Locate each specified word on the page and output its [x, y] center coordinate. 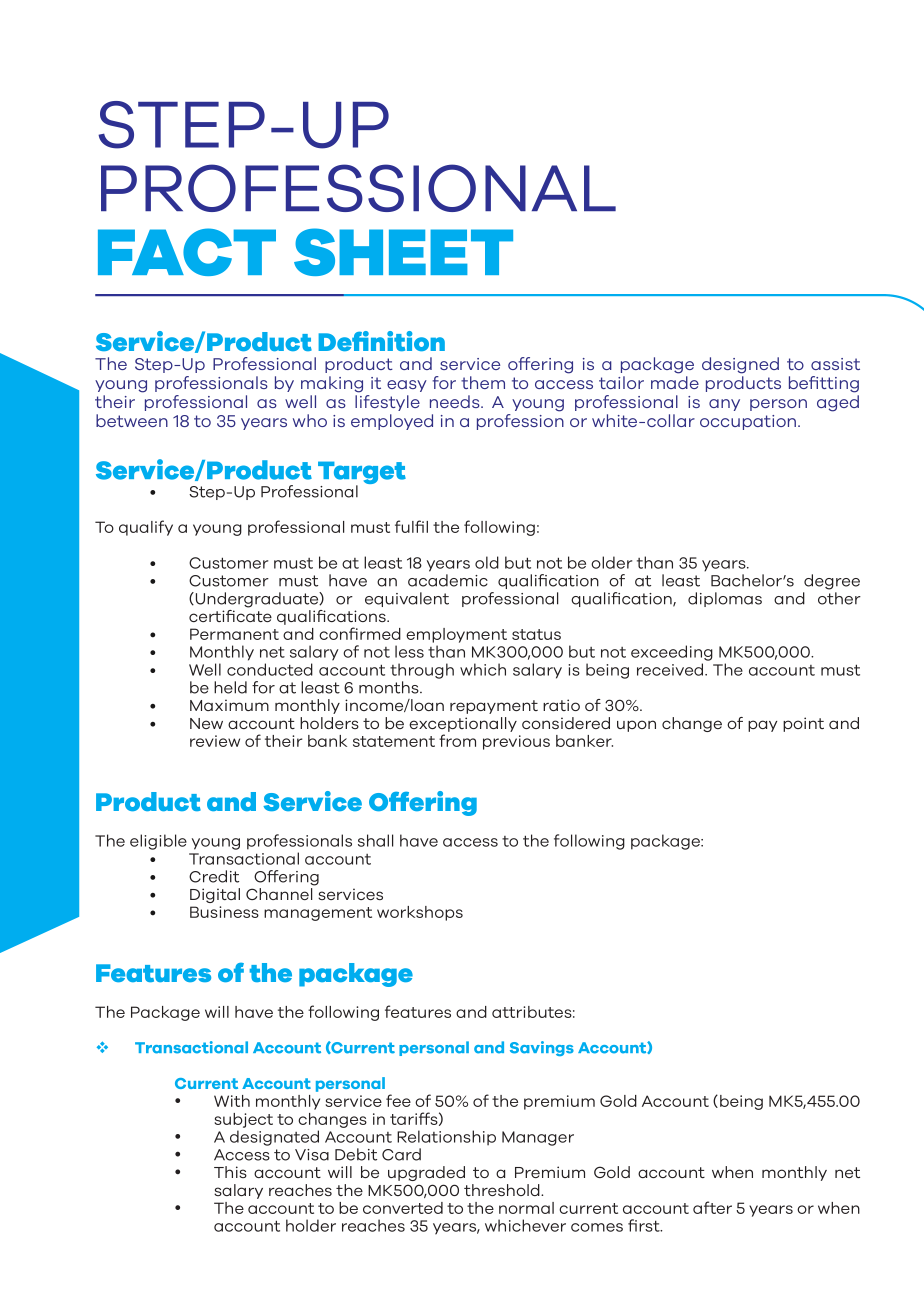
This [230, 1172]
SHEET [403, 252]
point [803, 724]
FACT [187, 252]
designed [740, 365]
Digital [215, 895]
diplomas [725, 599]
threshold [503, 1190]
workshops [420, 913]
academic [448, 580]
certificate [230, 614]
